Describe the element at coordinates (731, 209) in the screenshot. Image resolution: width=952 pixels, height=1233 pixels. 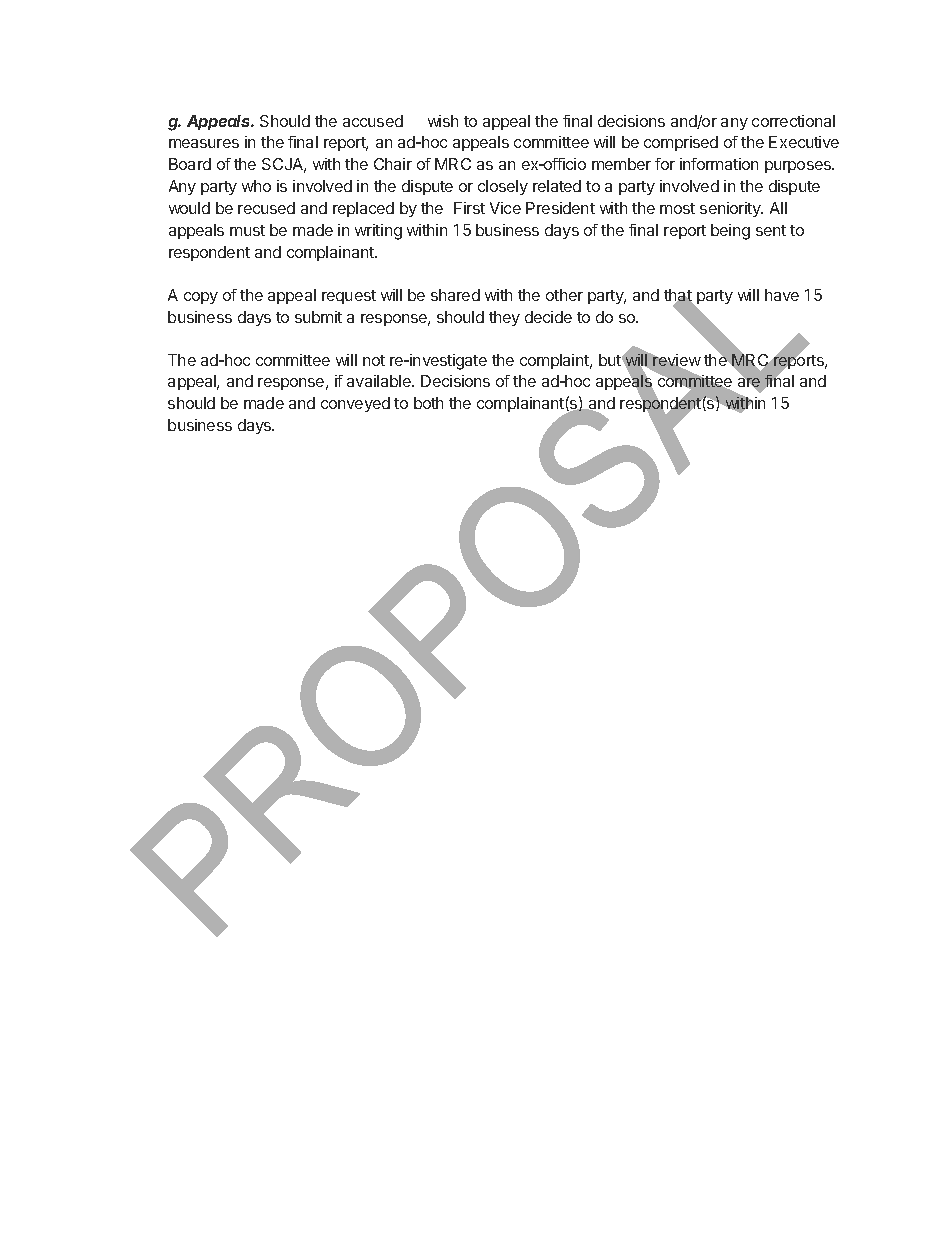
I see `seniority` at that location.
